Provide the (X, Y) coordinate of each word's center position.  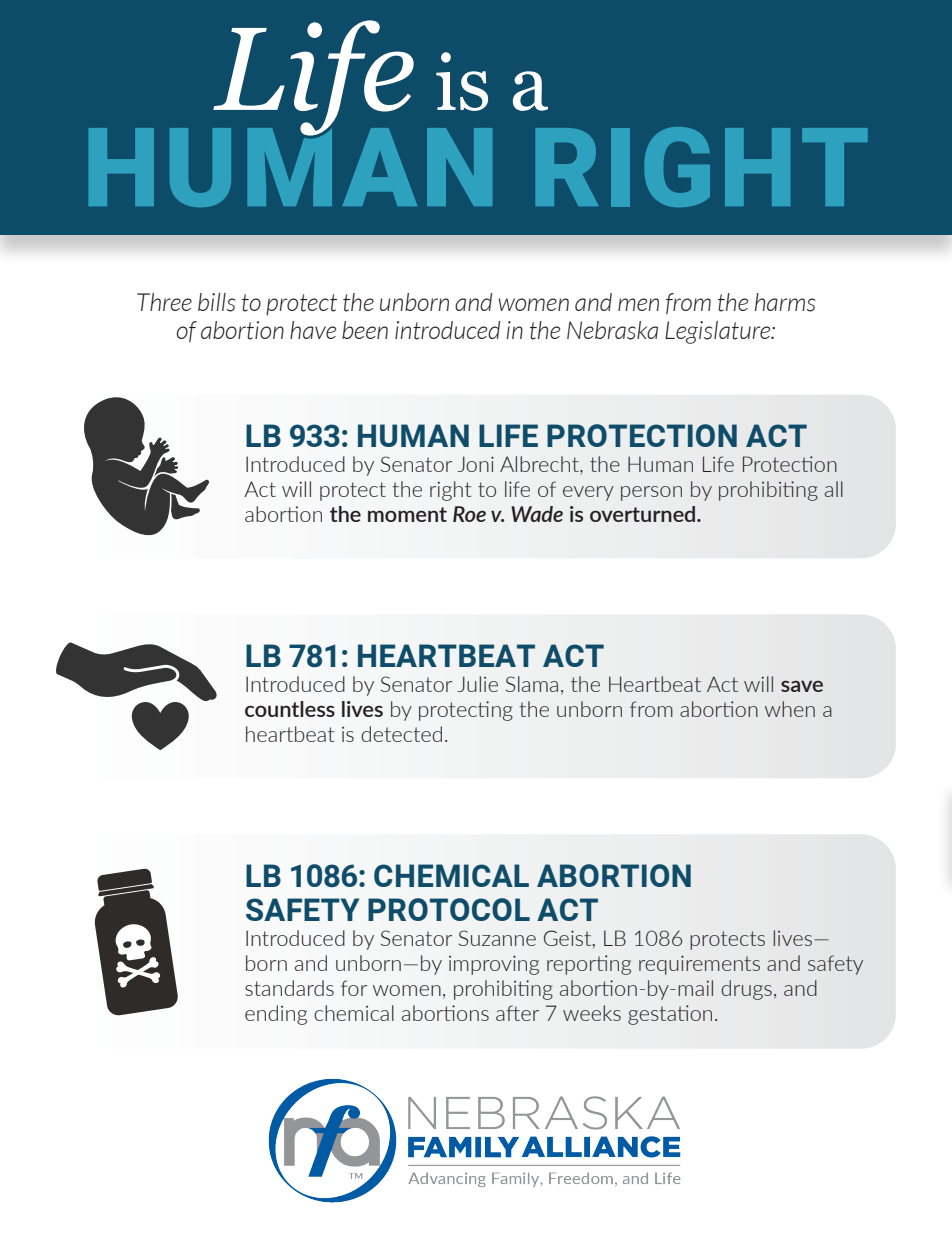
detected (401, 734)
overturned (644, 514)
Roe (469, 514)
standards (289, 988)
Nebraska (612, 330)
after (517, 1013)
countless (290, 709)
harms (785, 302)
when (790, 709)
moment (407, 514)
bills (217, 302)
